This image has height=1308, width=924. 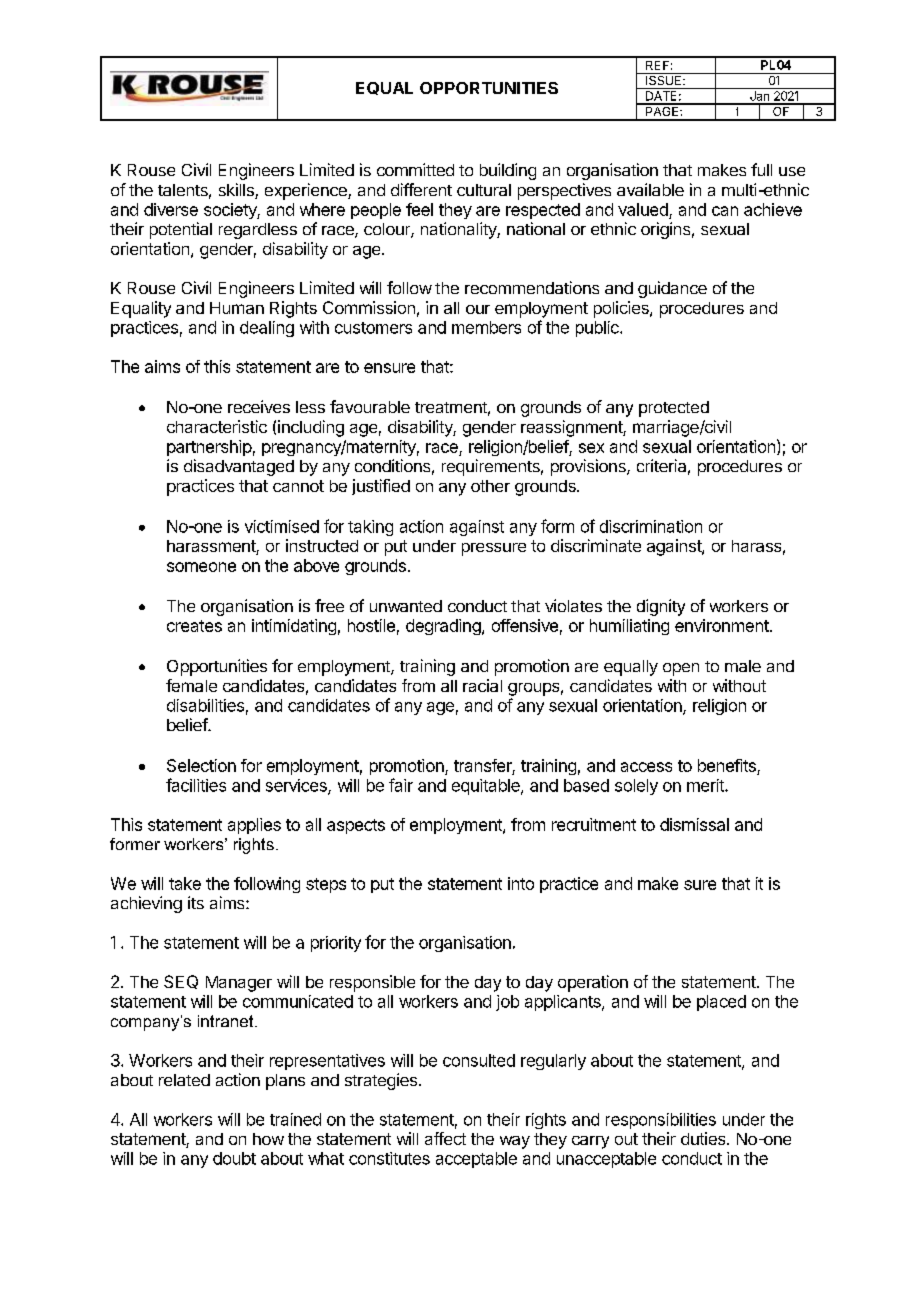 I want to click on skills, so click(x=237, y=191).
